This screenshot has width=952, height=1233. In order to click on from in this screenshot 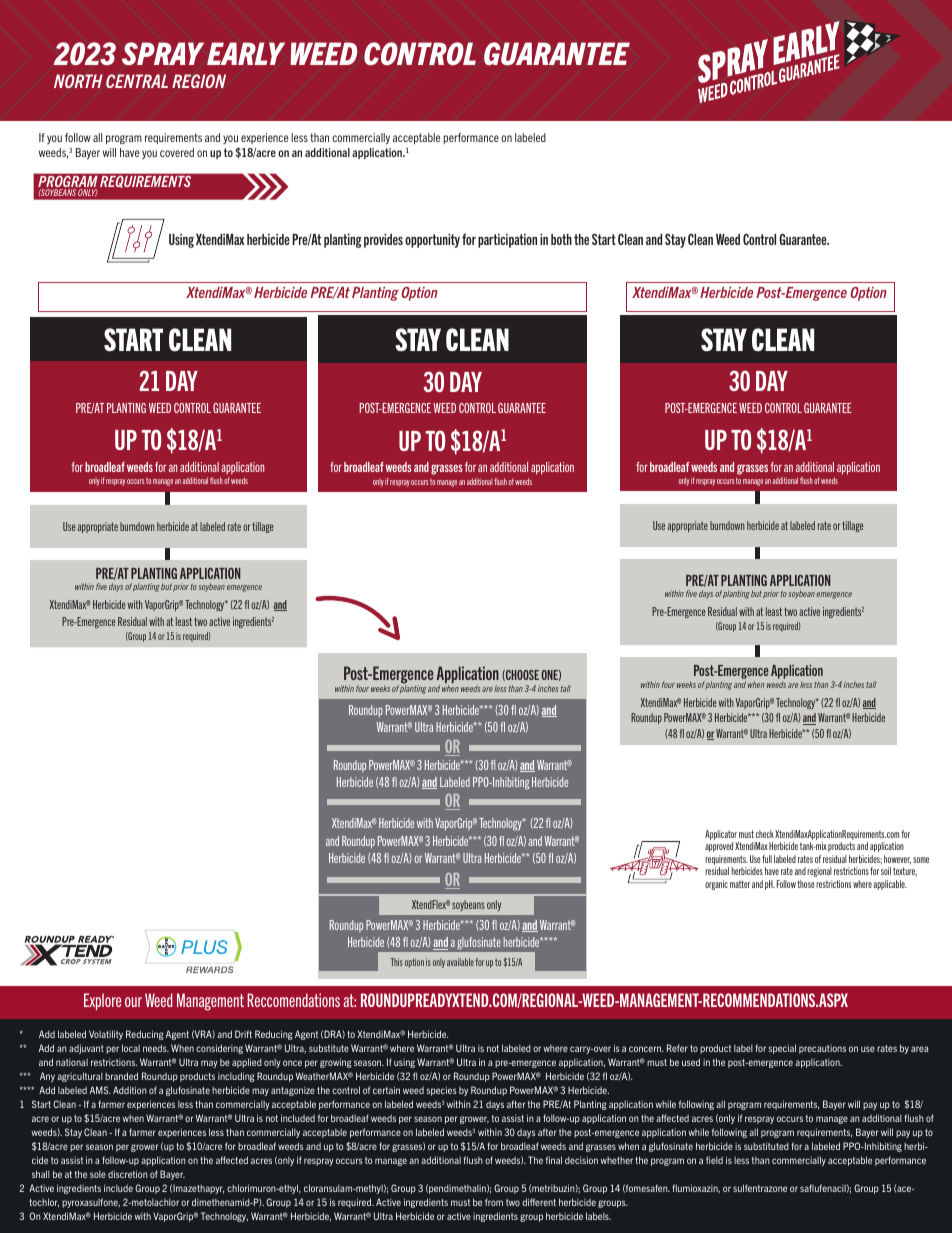, I will do `click(494, 1202)`.
